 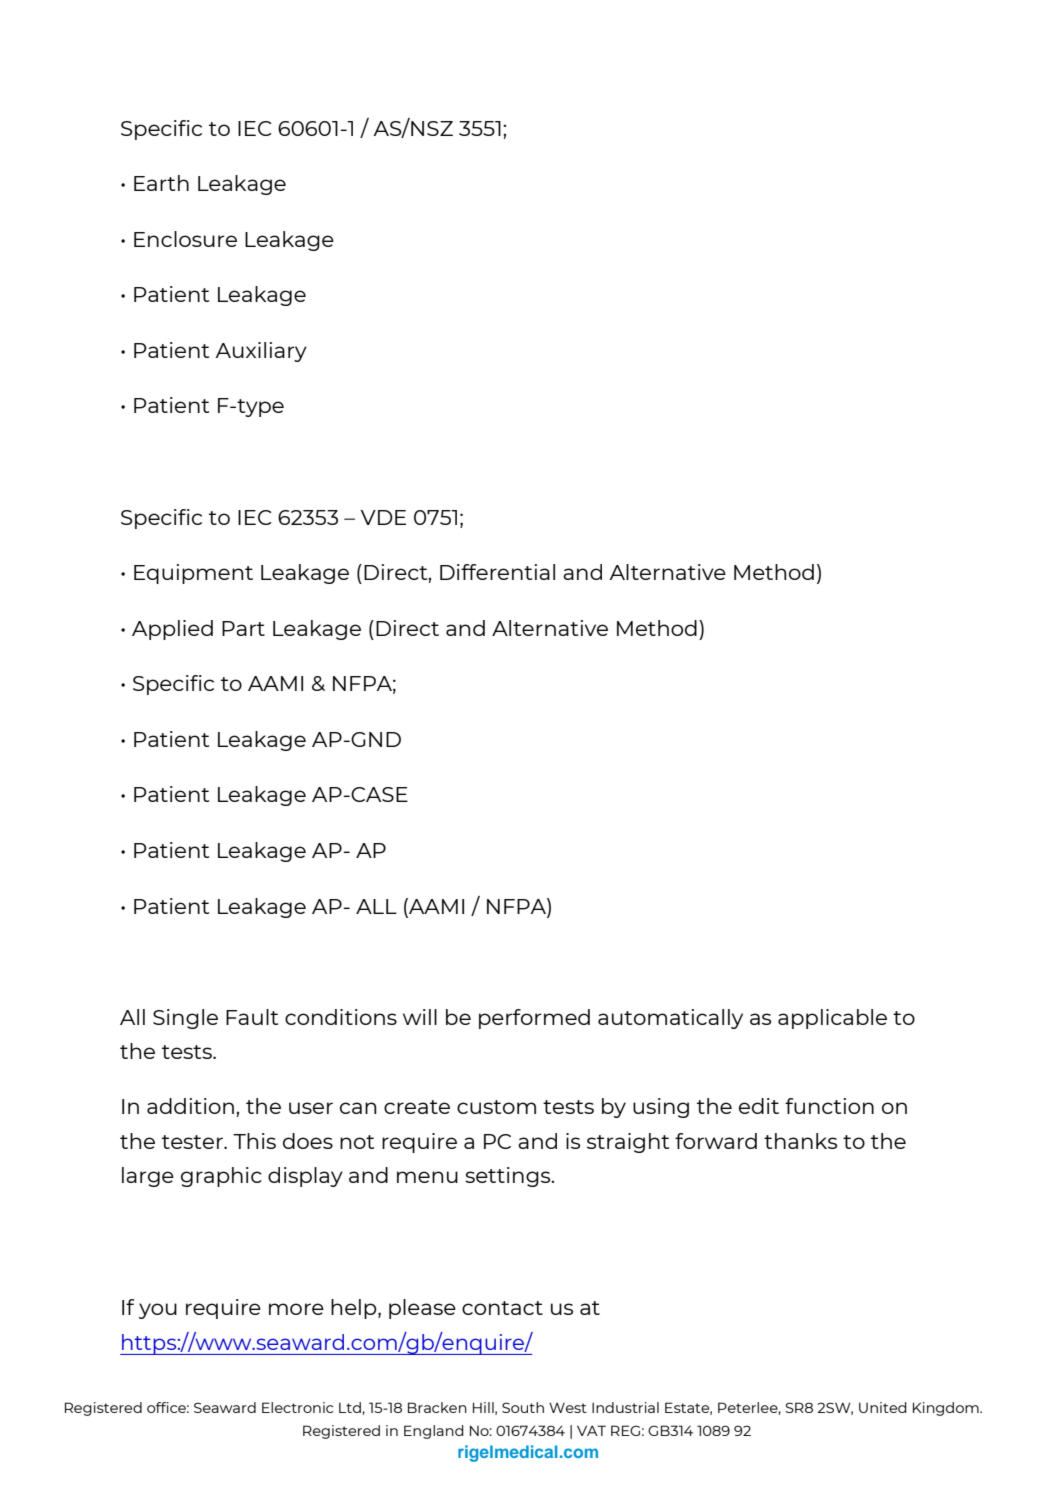 I want to click on applicable, so click(x=832, y=1019).
